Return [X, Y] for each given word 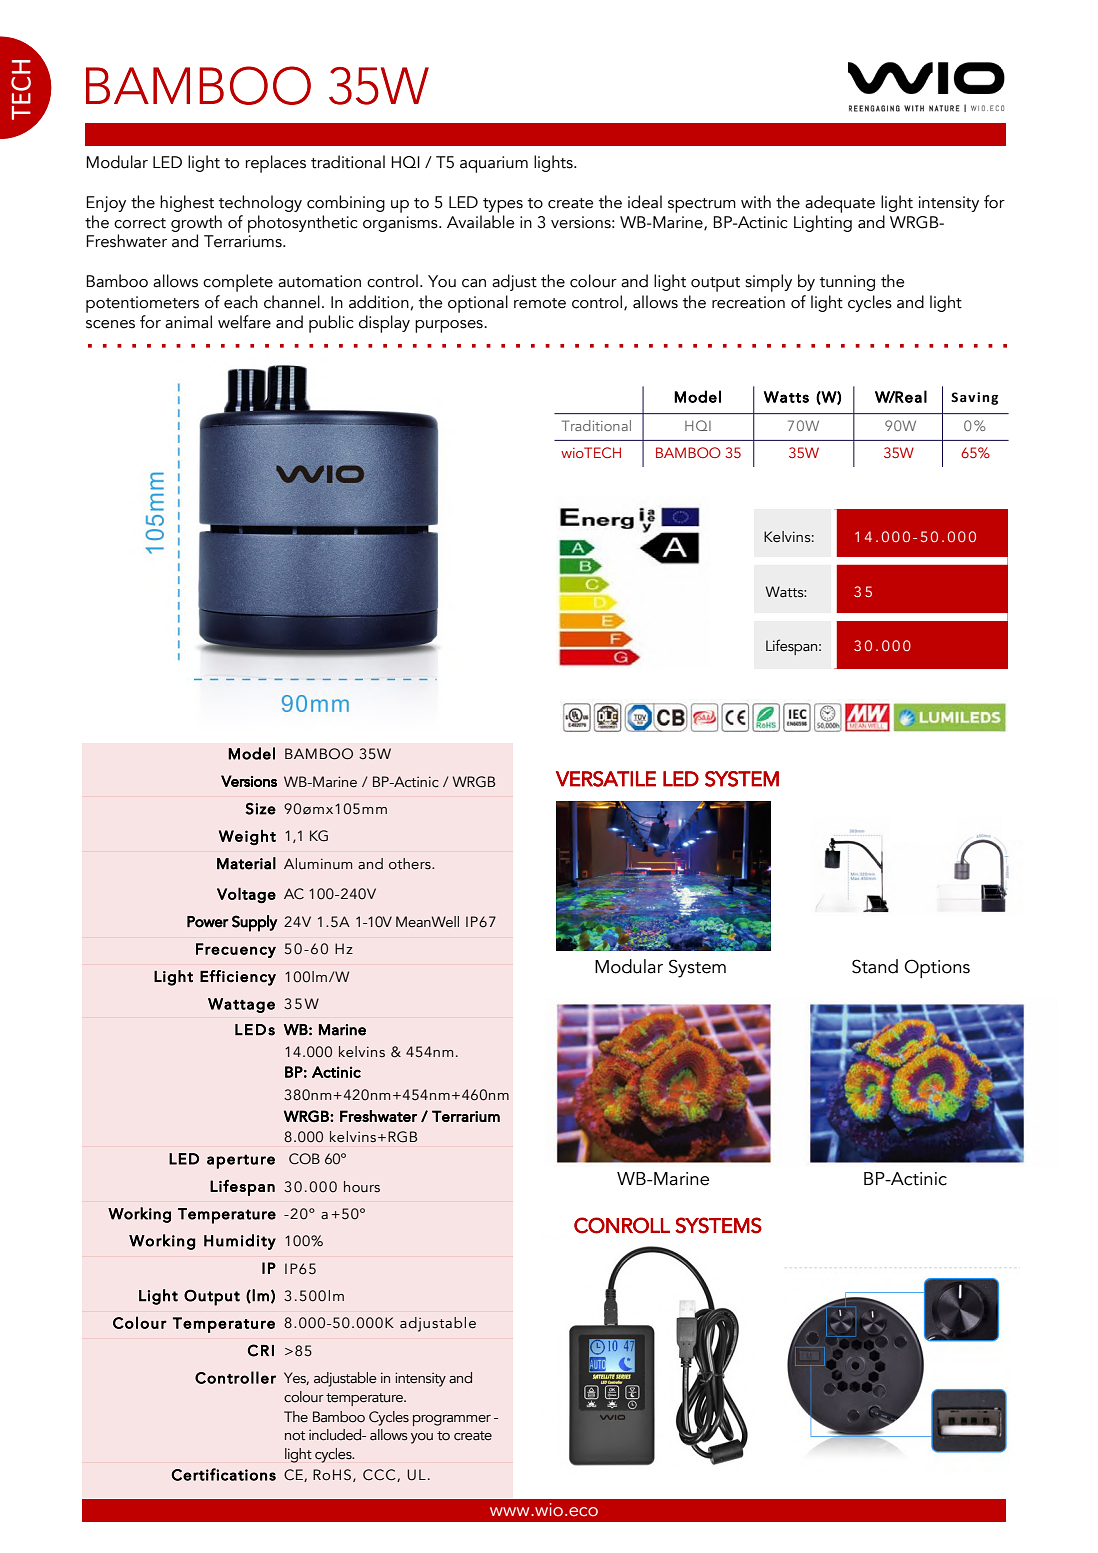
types [503, 205]
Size [260, 809]
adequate [840, 204]
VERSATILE [606, 779]
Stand [875, 966]
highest [187, 203]
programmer [452, 1420]
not [295, 1436]
